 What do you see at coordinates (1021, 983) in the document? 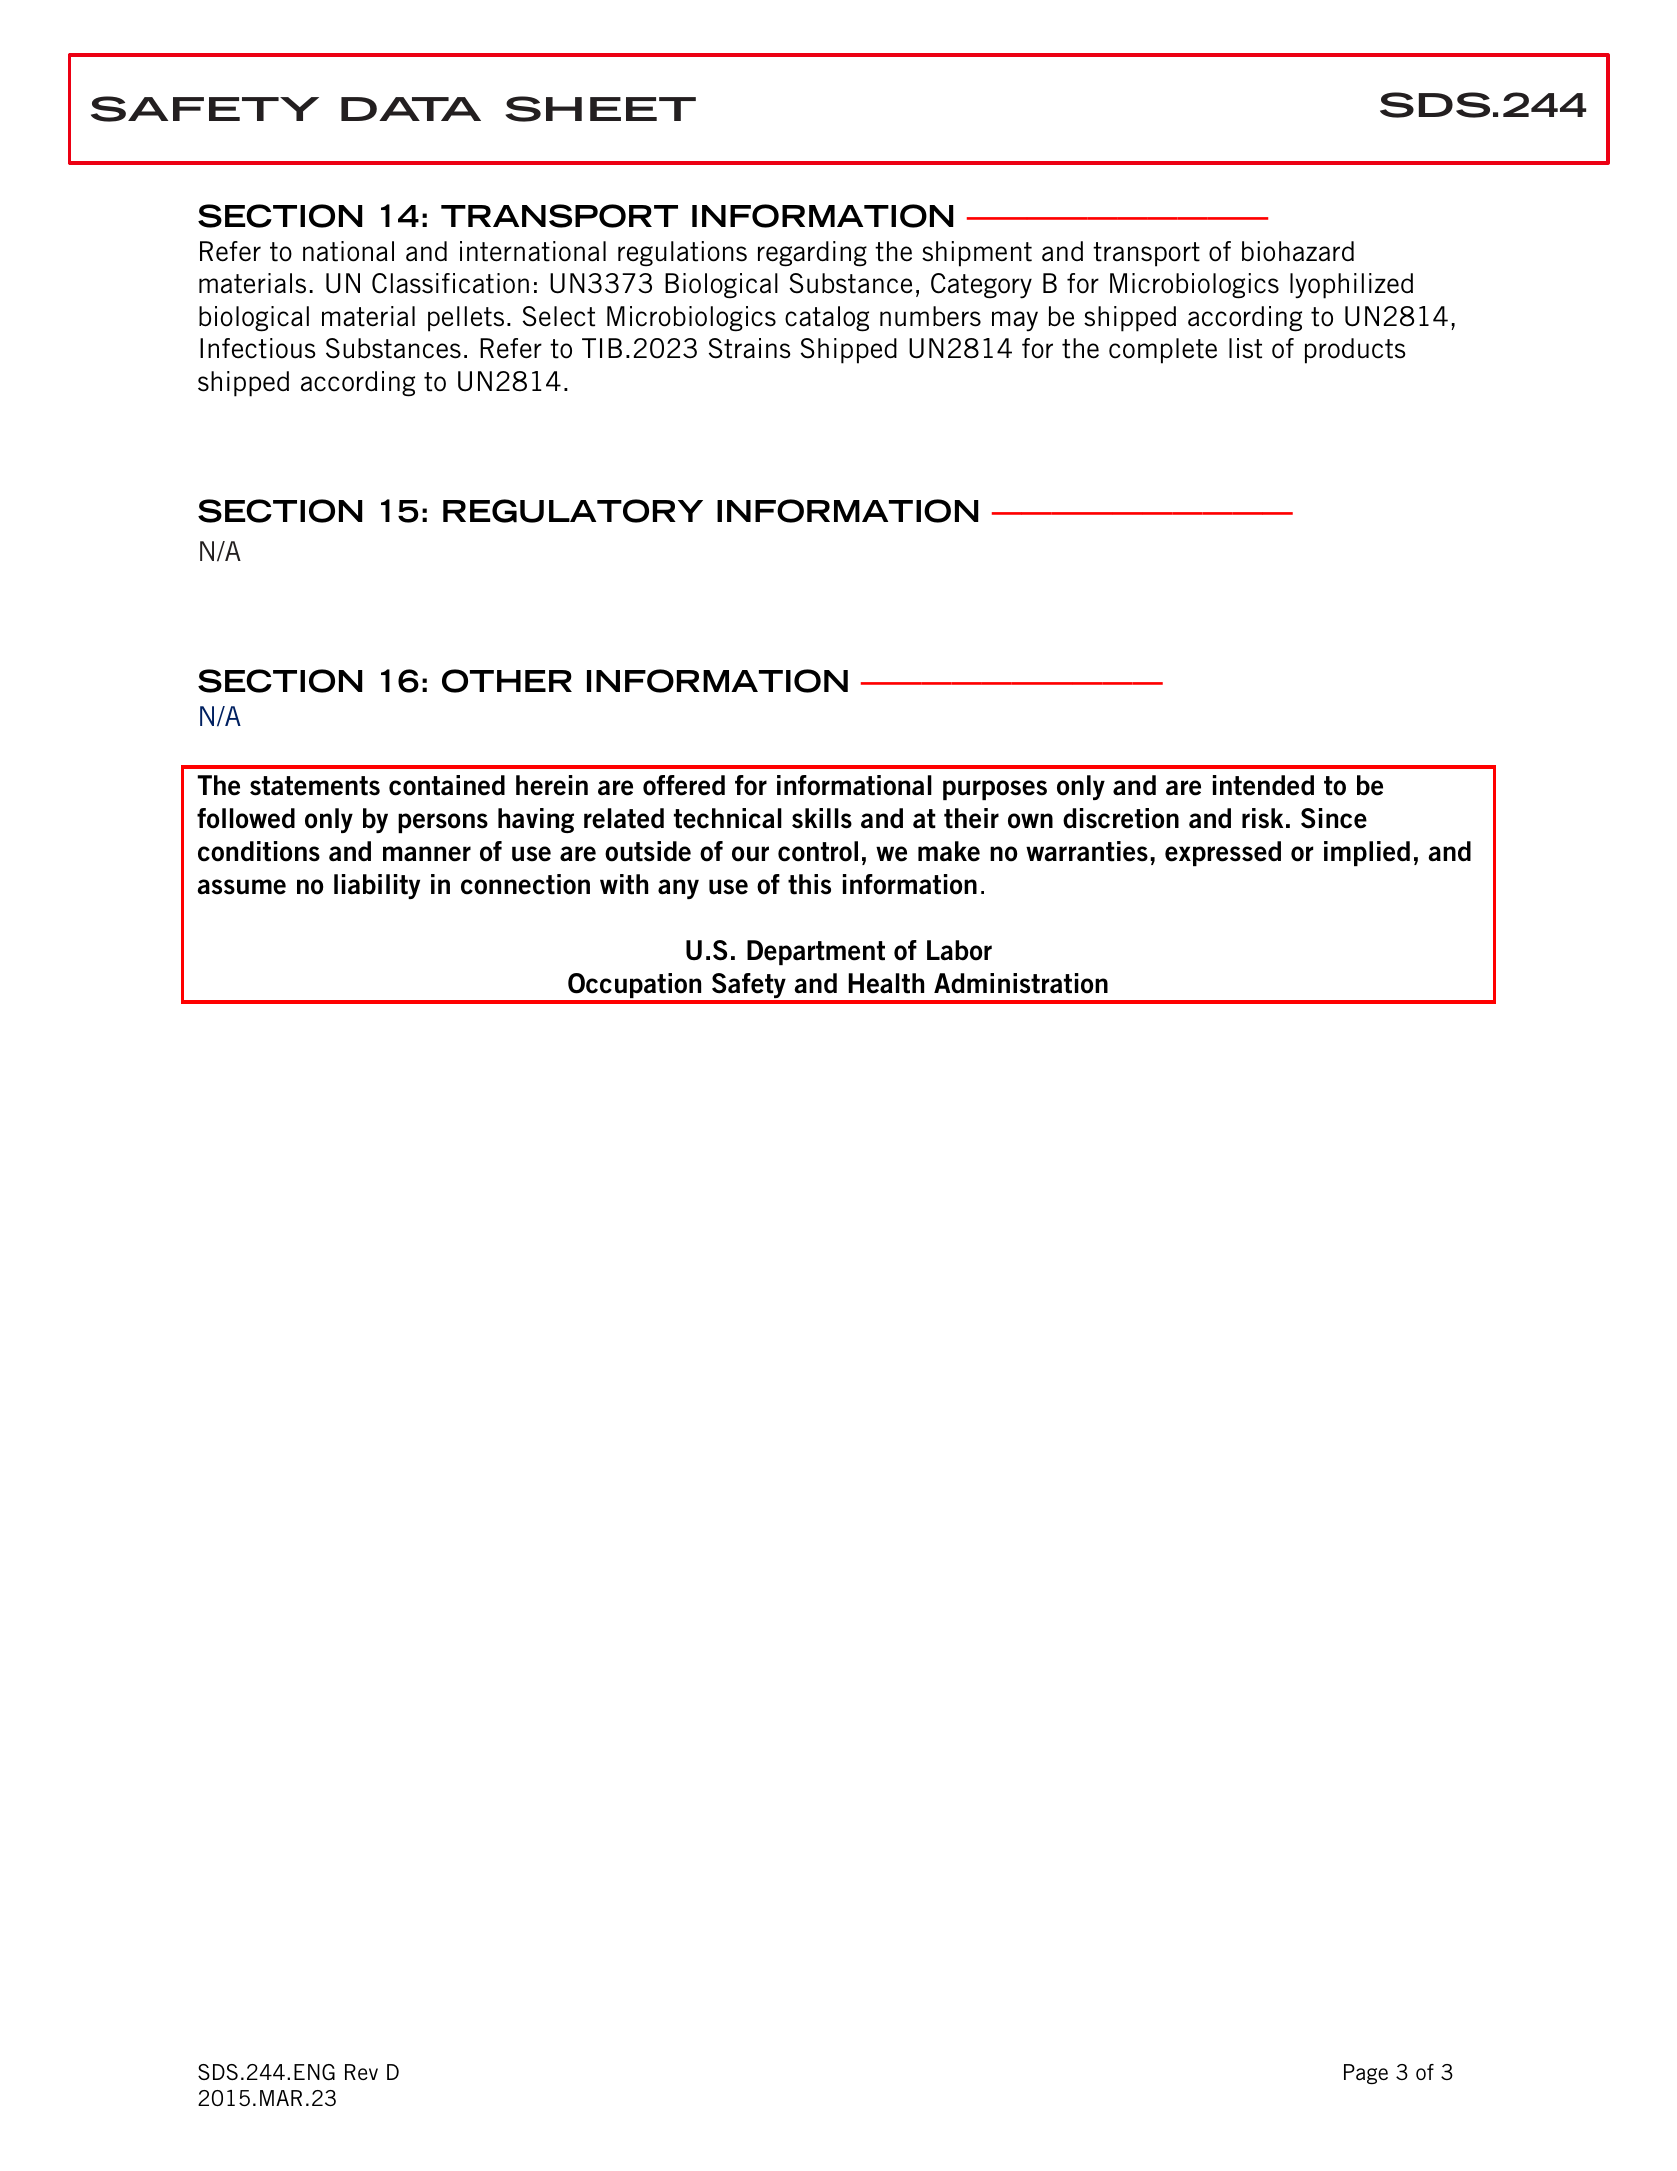
I see `Administration` at bounding box center [1021, 983].
